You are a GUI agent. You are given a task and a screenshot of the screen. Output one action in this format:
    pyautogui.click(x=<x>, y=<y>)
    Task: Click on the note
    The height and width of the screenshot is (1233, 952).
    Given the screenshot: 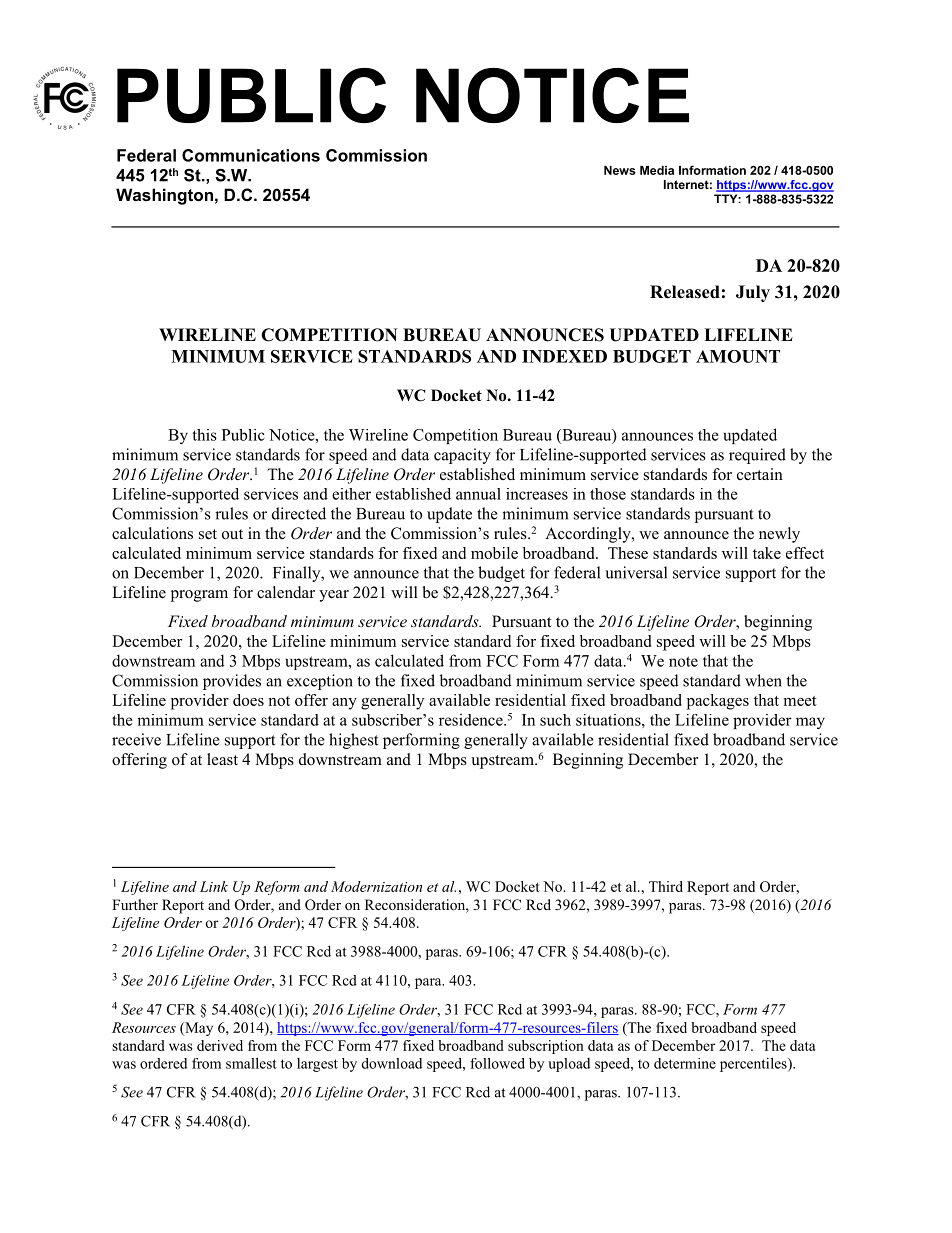 What is the action you would take?
    pyautogui.click(x=683, y=661)
